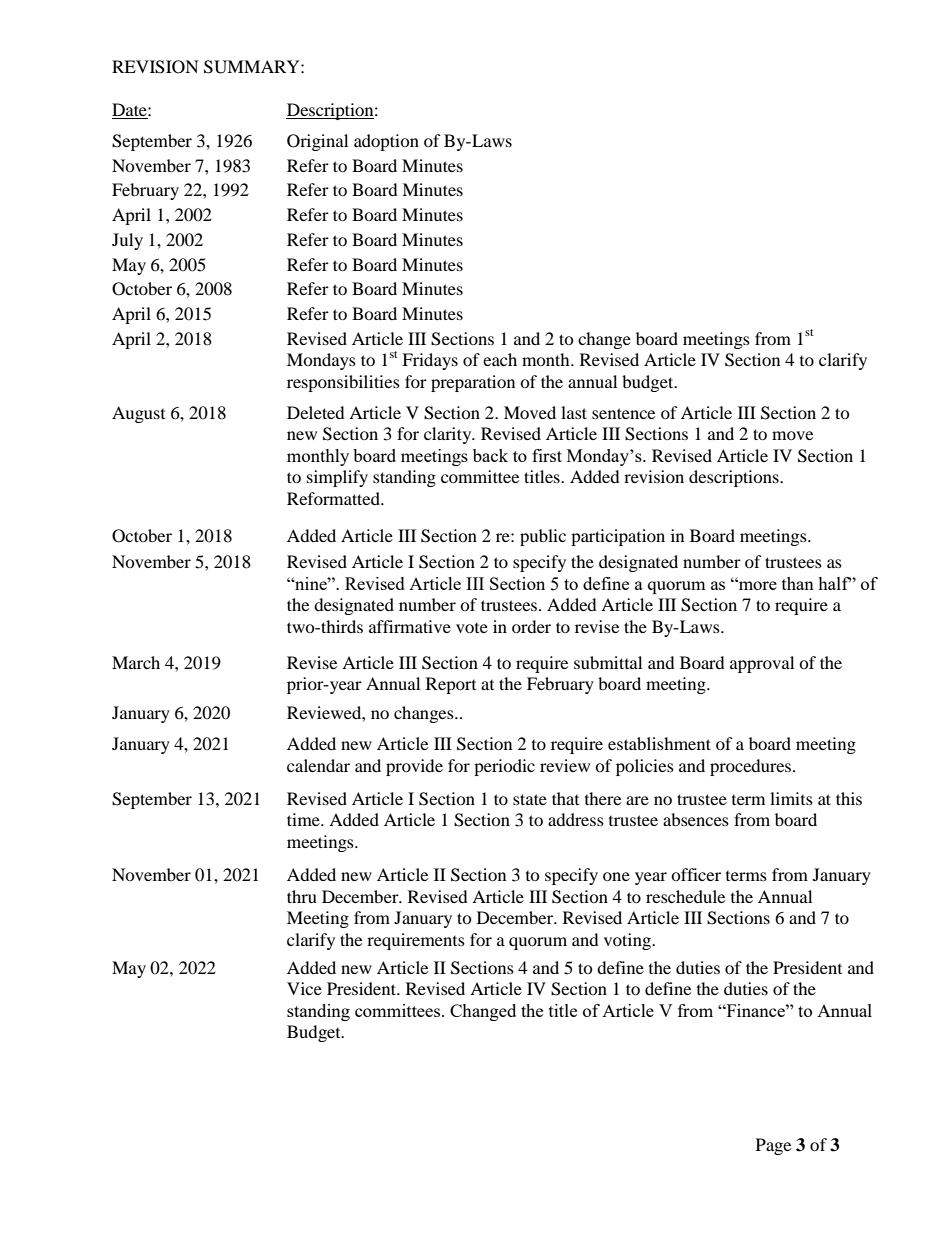  What do you see at coordinates (317, 142) in the screenshot?
I see `Original` at bounding box center [317, 142].
